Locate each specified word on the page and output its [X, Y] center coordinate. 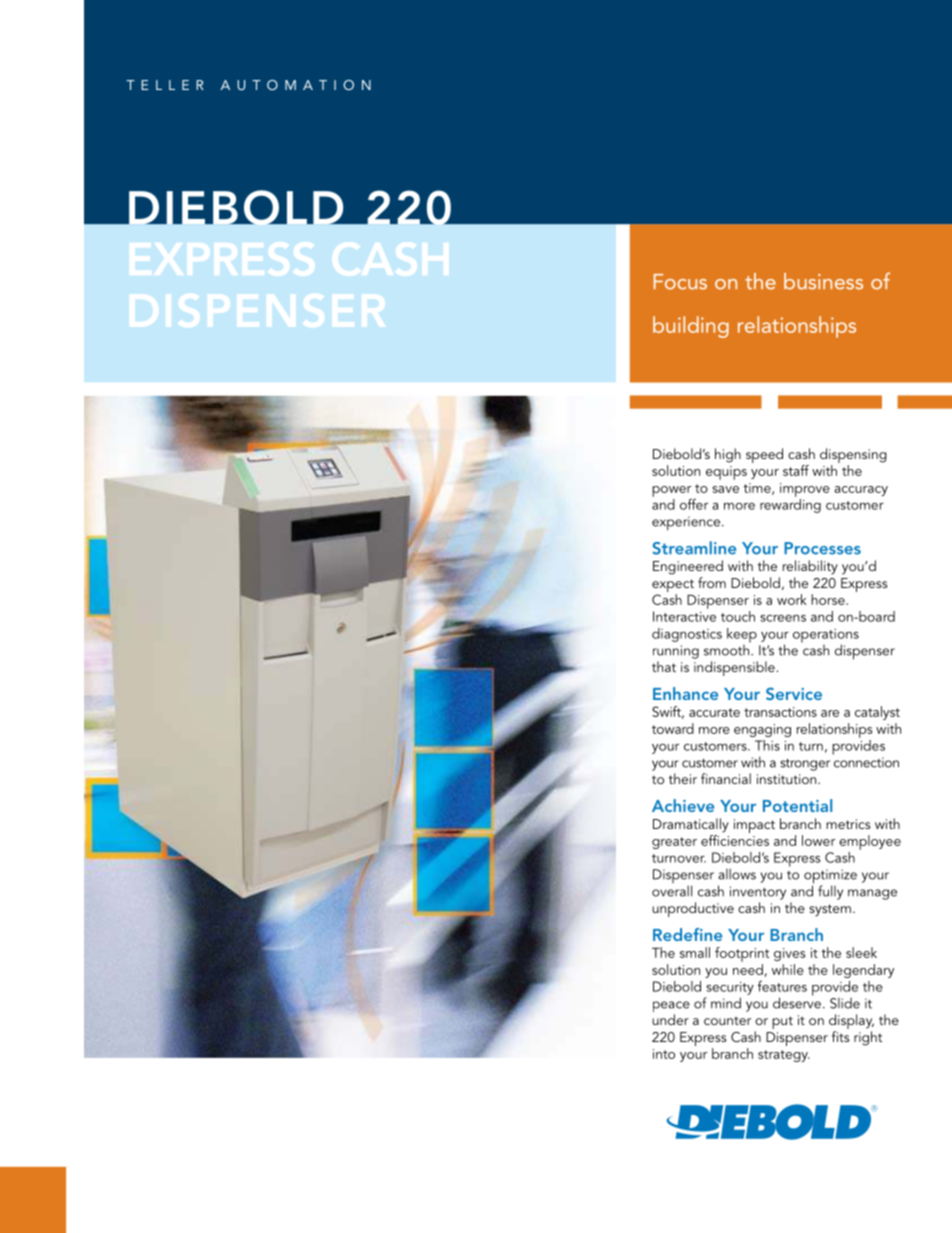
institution [788, 779]
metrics [848, 824]
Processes [822, 548]
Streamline [694, 548]
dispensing [853, 457]
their [683, 778]
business [823, 281]
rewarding [790, 504]
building [691, 327]
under [670, 1018]
